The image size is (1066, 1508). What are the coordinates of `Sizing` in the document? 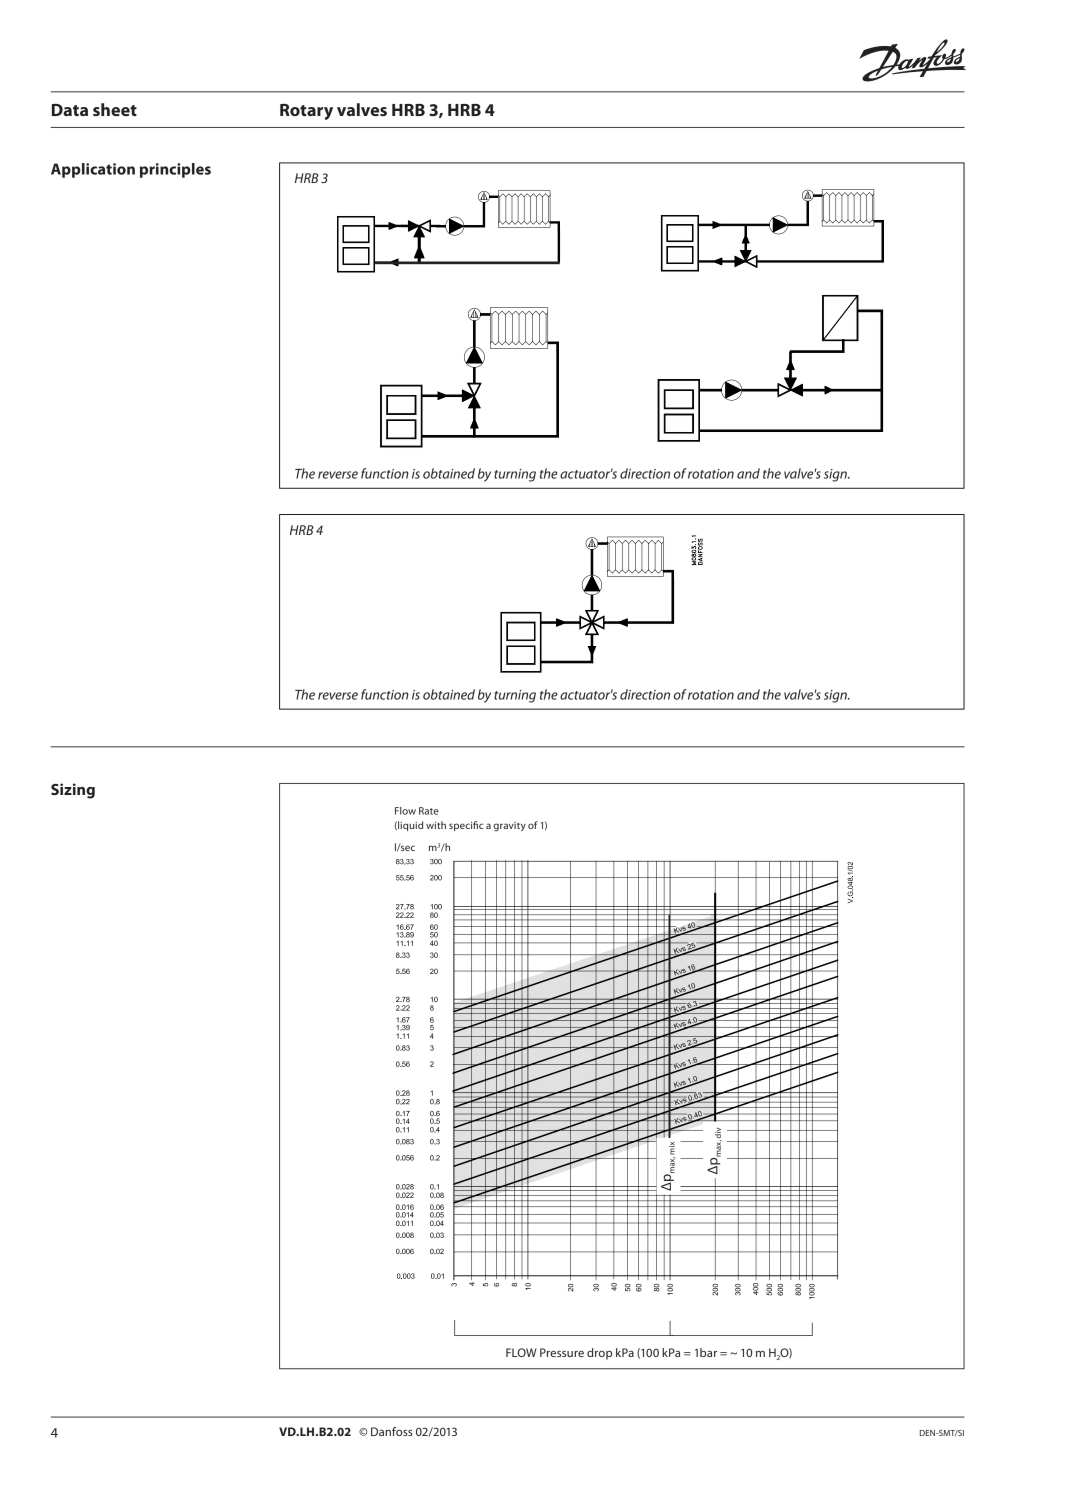 It's located at (73, 791).
